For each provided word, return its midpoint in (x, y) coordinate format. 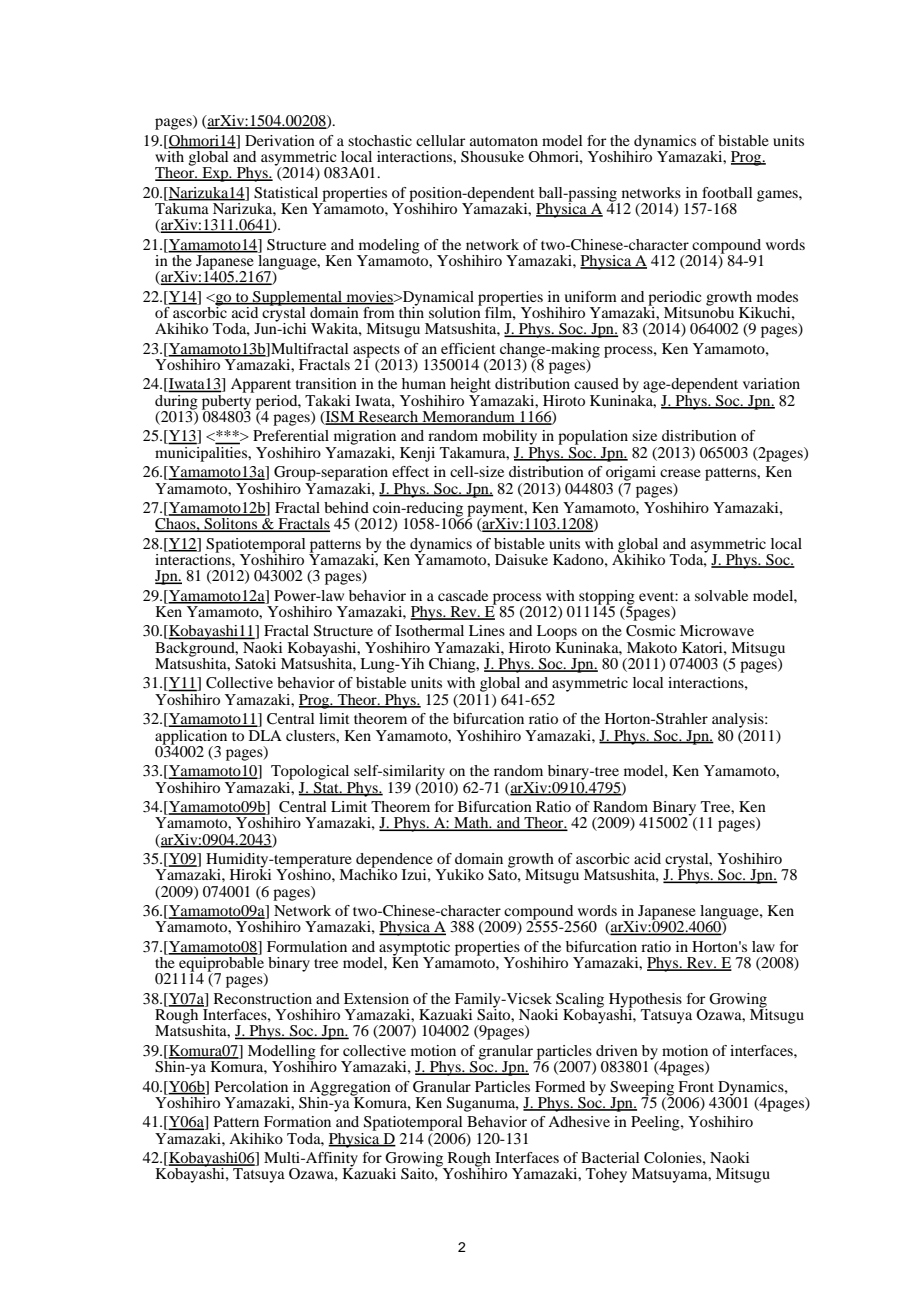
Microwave (717, 630)
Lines (487, 630)
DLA (265, 735)
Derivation (280, 140)
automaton (504, 141)
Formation (297, 1121)
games (778, 196)
